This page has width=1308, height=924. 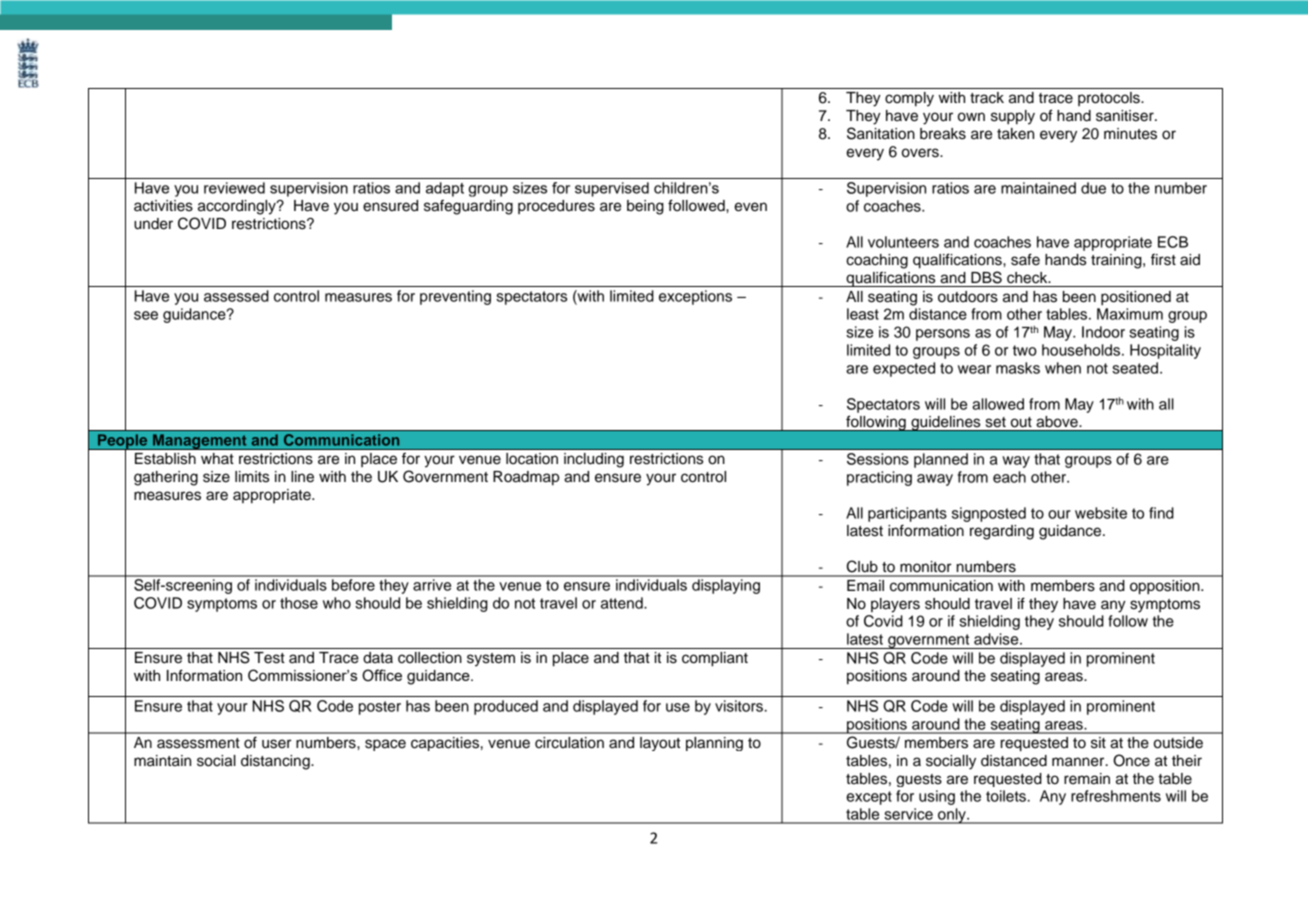 I want to click on Sanitation, so click(x=881, y=133).
